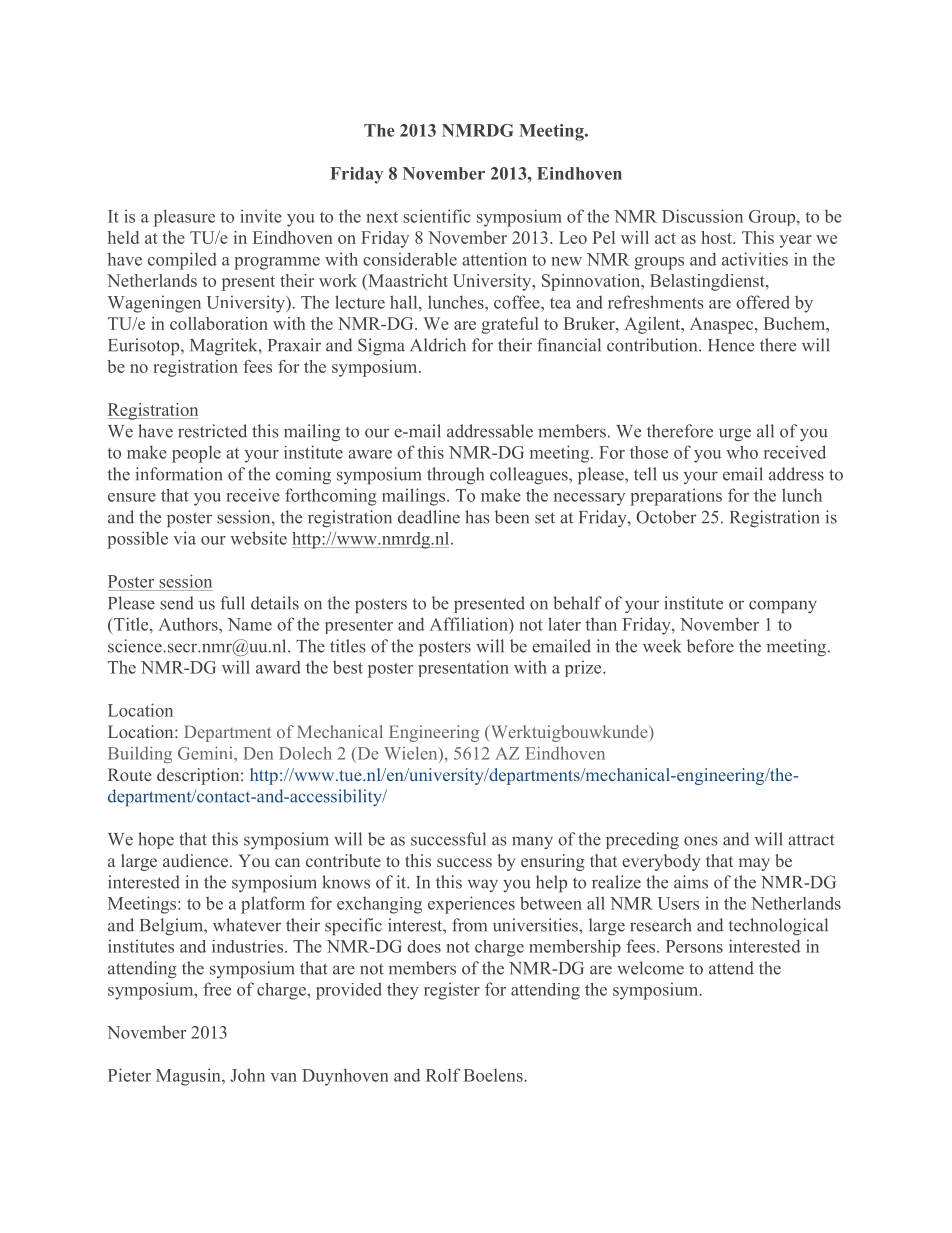 The image size is (952, 1233). Describe the element at coordinates (197, 860) in the screenshot. I see `audience` at that location.
